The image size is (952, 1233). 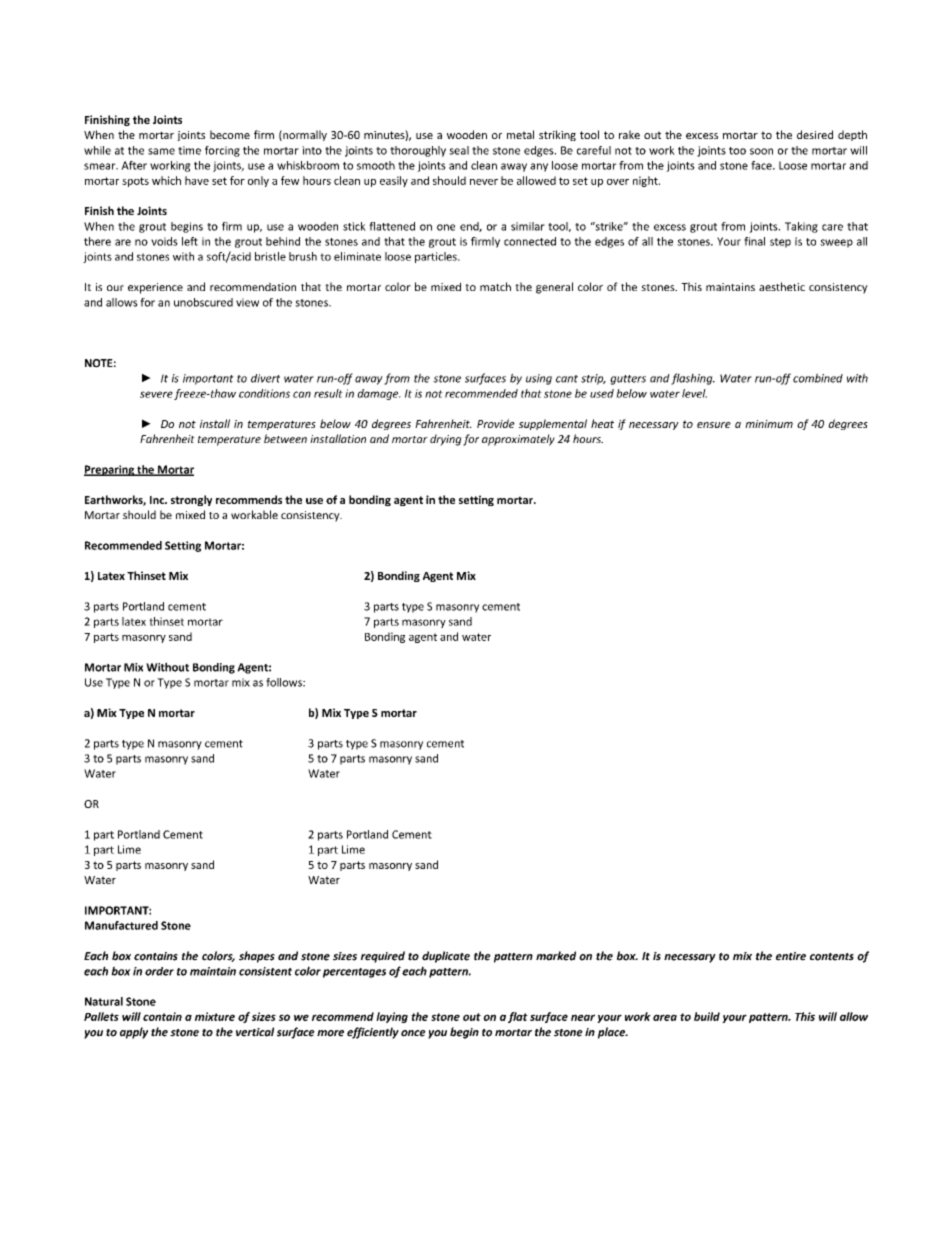 What do you see at coordinates (707, 1016) in the document?
I see `build` at bounding box center [707, 1016].
